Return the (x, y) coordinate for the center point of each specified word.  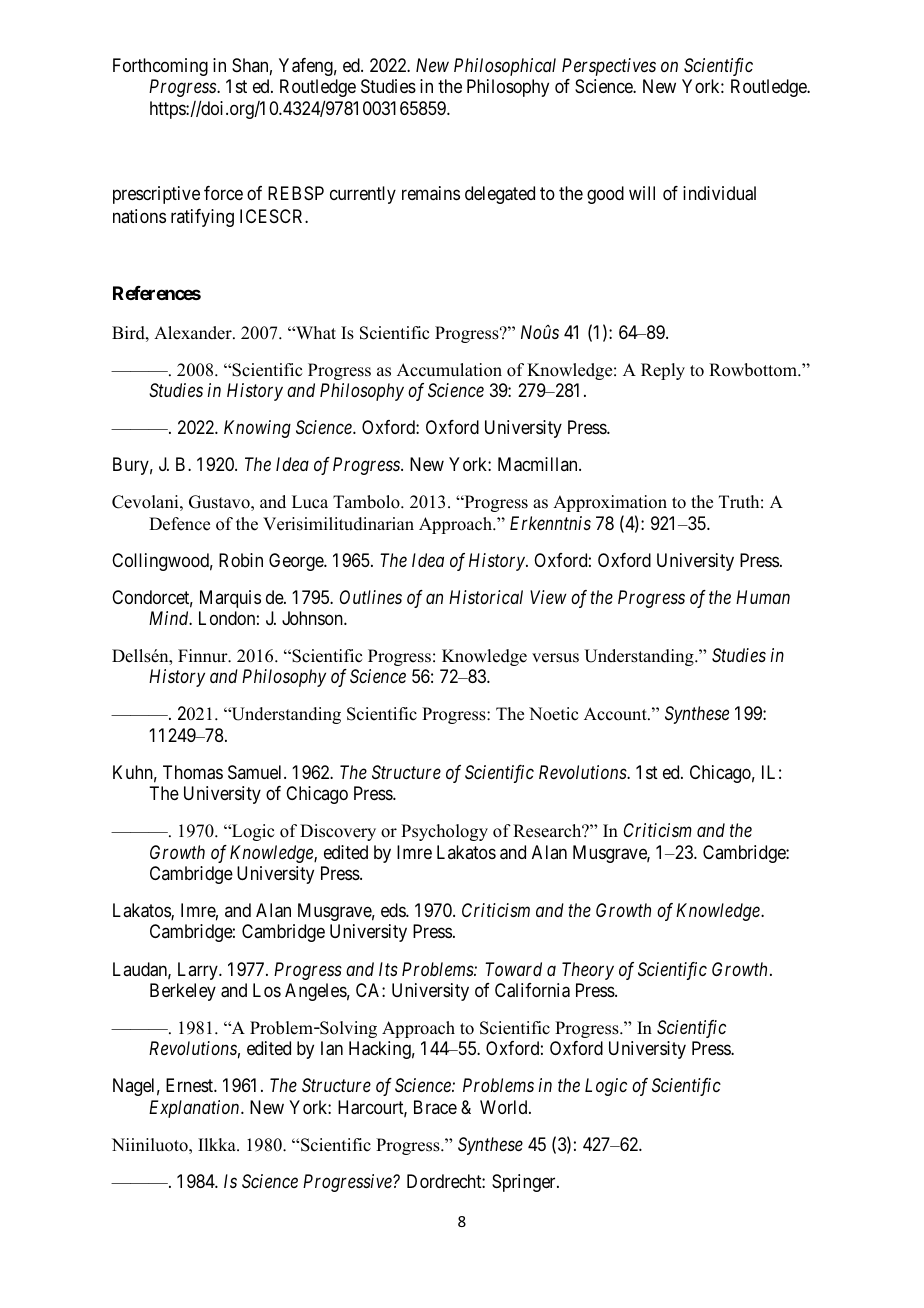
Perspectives (609, 67)
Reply (663, 371)
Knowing (257, 429)
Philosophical (505, 67)
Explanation (195, 1109)
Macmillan (539, 464)
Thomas (193, 772)
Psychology (444, 832)
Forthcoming (160, 67)
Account (616, 714)
